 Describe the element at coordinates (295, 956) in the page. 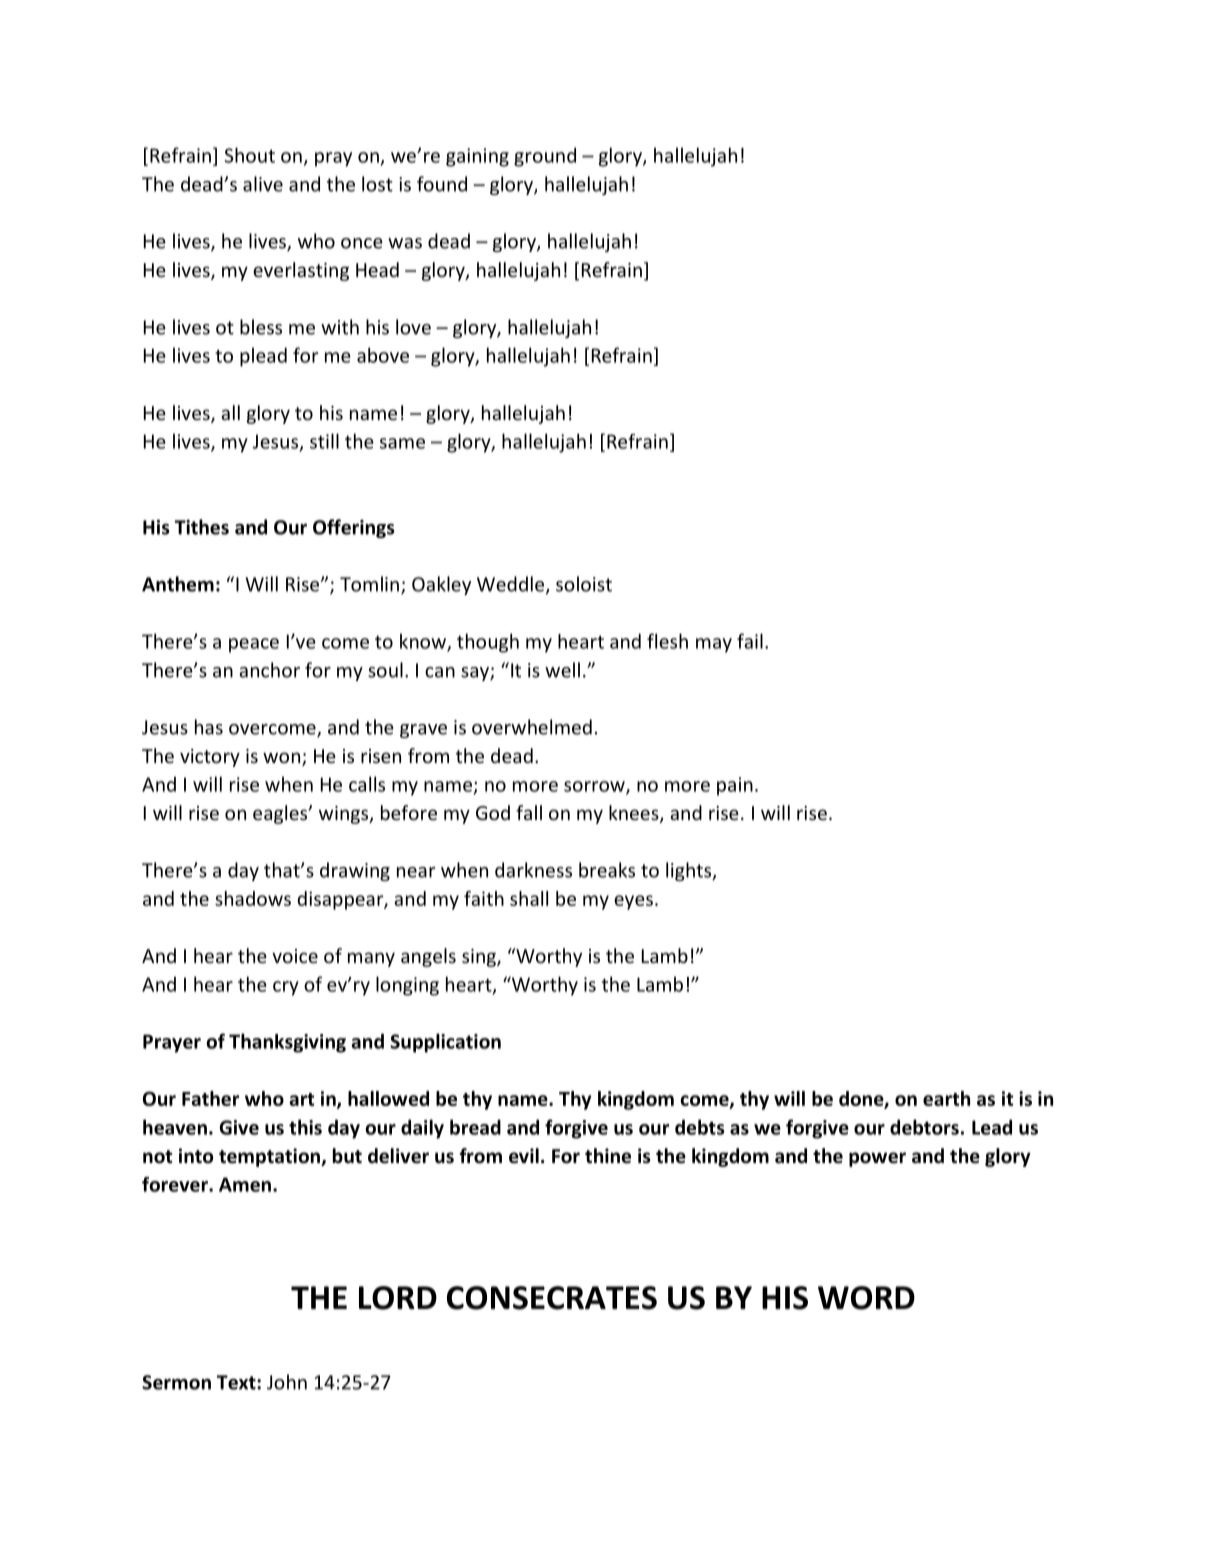

I see `voice` at that location.
